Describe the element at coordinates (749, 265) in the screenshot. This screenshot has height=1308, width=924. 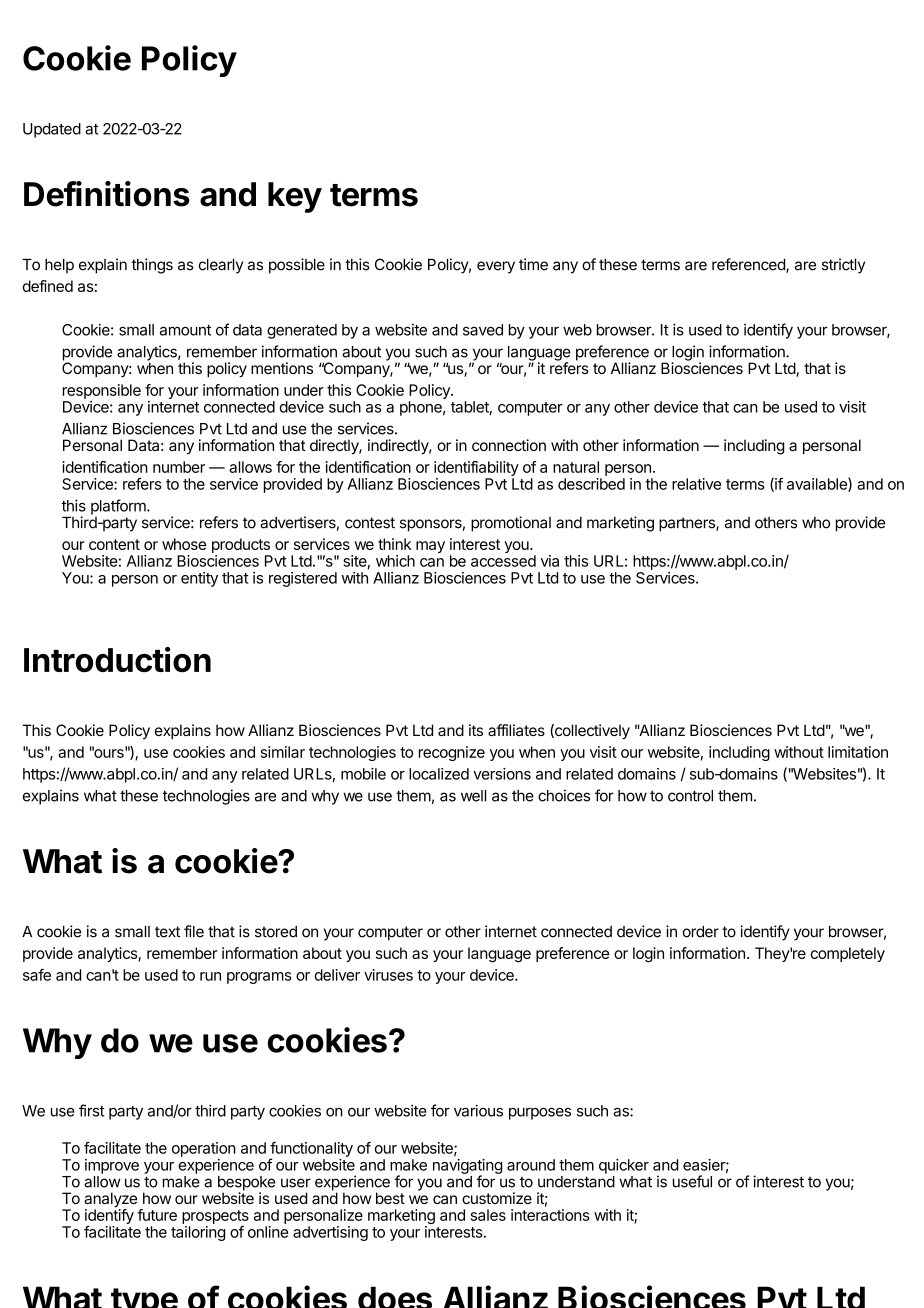
I see `referenced` at that location.
